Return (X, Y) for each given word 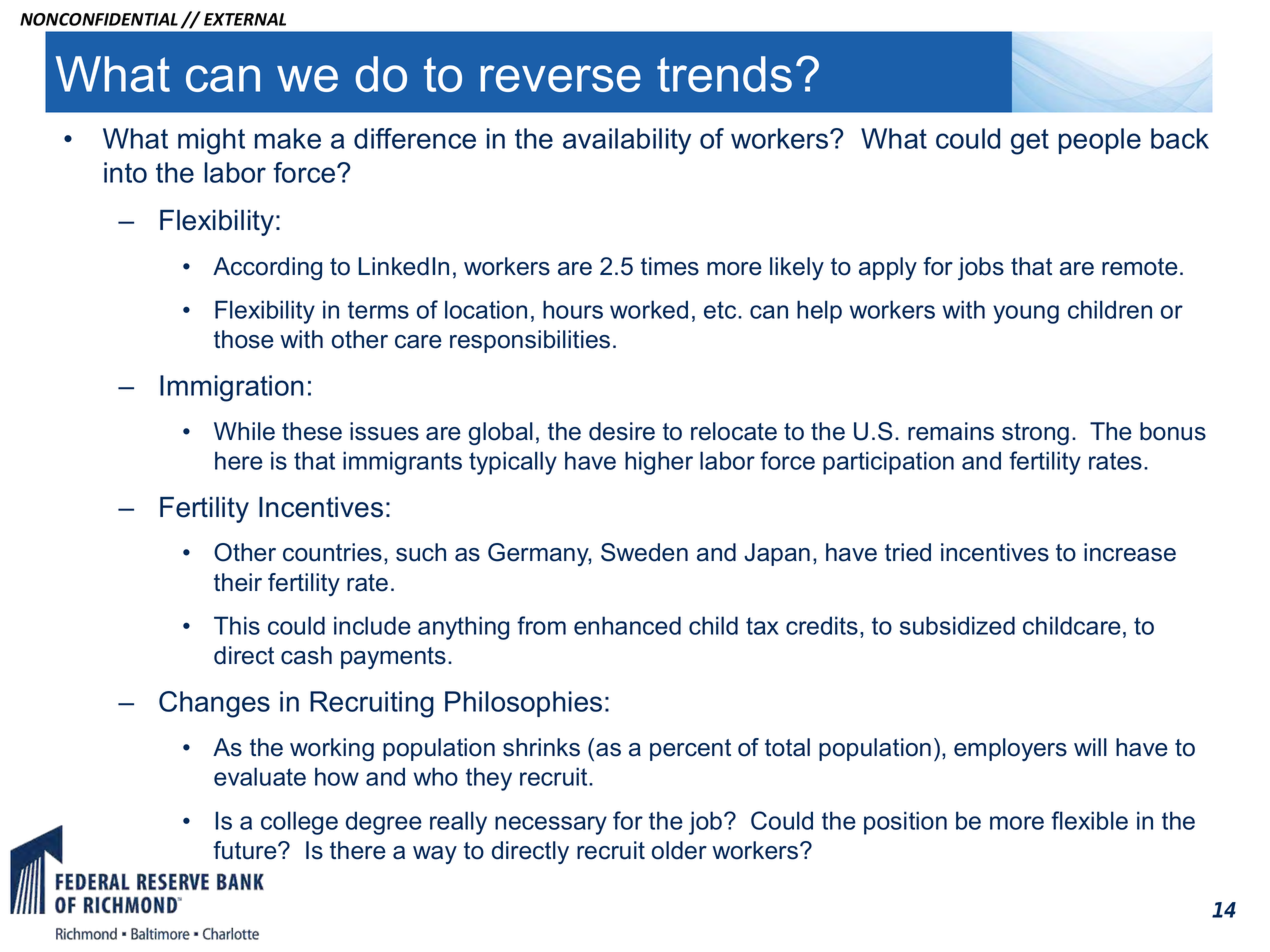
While (244, 431)
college (299, 823)
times (670, 266)
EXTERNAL (245, 19)
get (1030, 142)
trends (724, 74)
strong (1035, 434)
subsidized (957, 625)
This (237, 625)
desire (622, 431)
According (267, 268)
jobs (981, 268)
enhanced (627, 625)
